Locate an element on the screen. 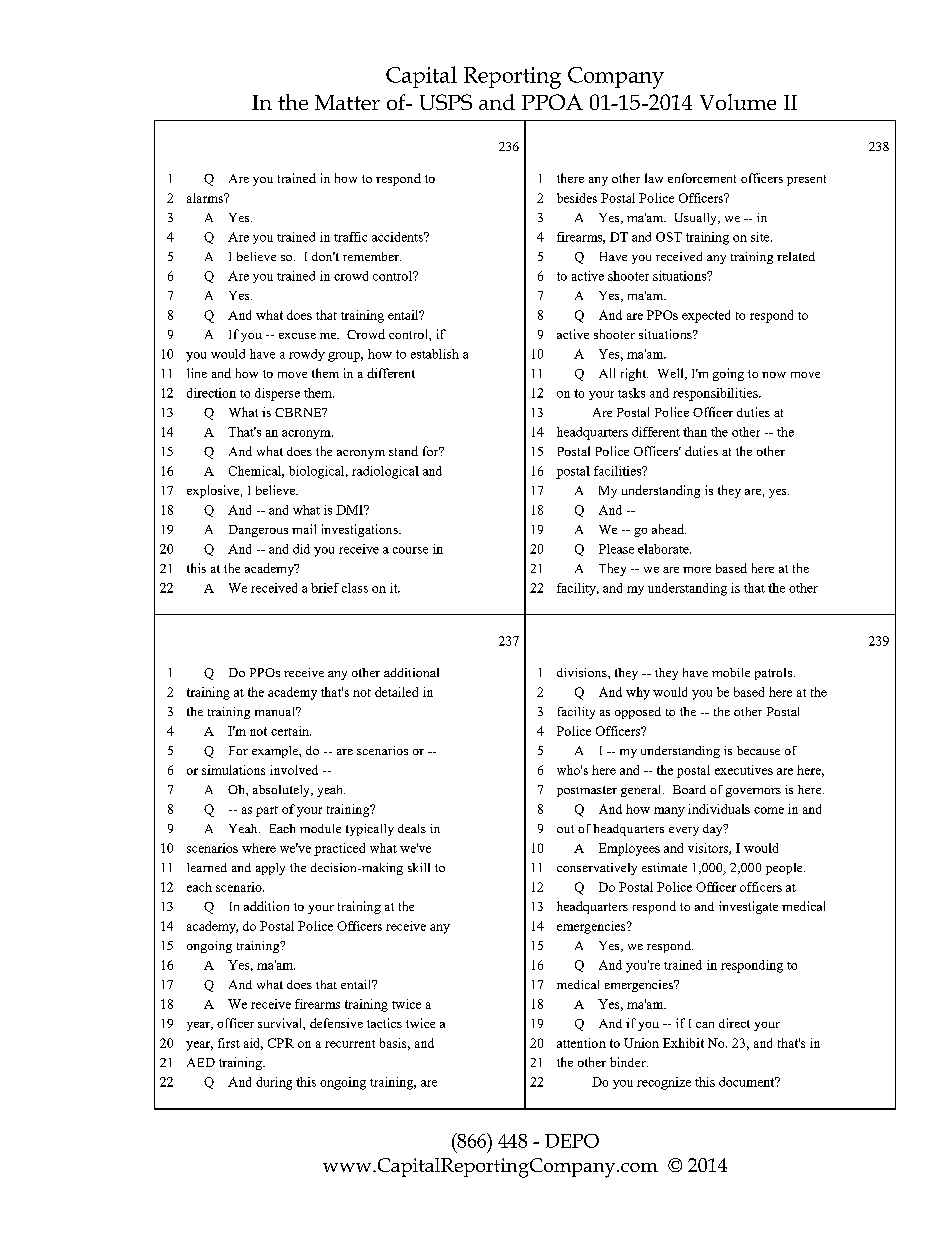 This screenshot has width=952, height=1233. brief is located at coordinates (325, 588).
